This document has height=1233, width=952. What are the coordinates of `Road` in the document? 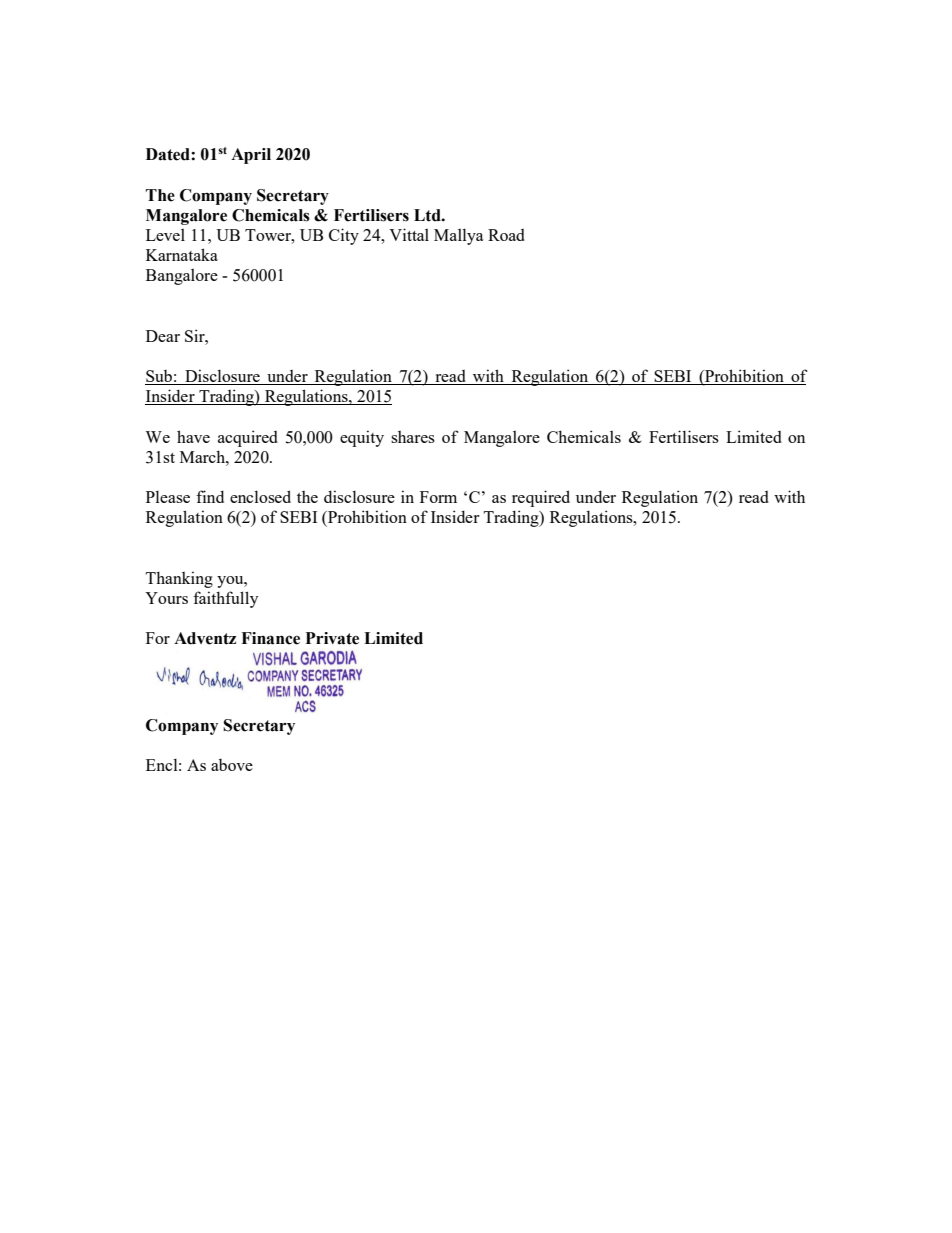 It's located at (506, 235).
